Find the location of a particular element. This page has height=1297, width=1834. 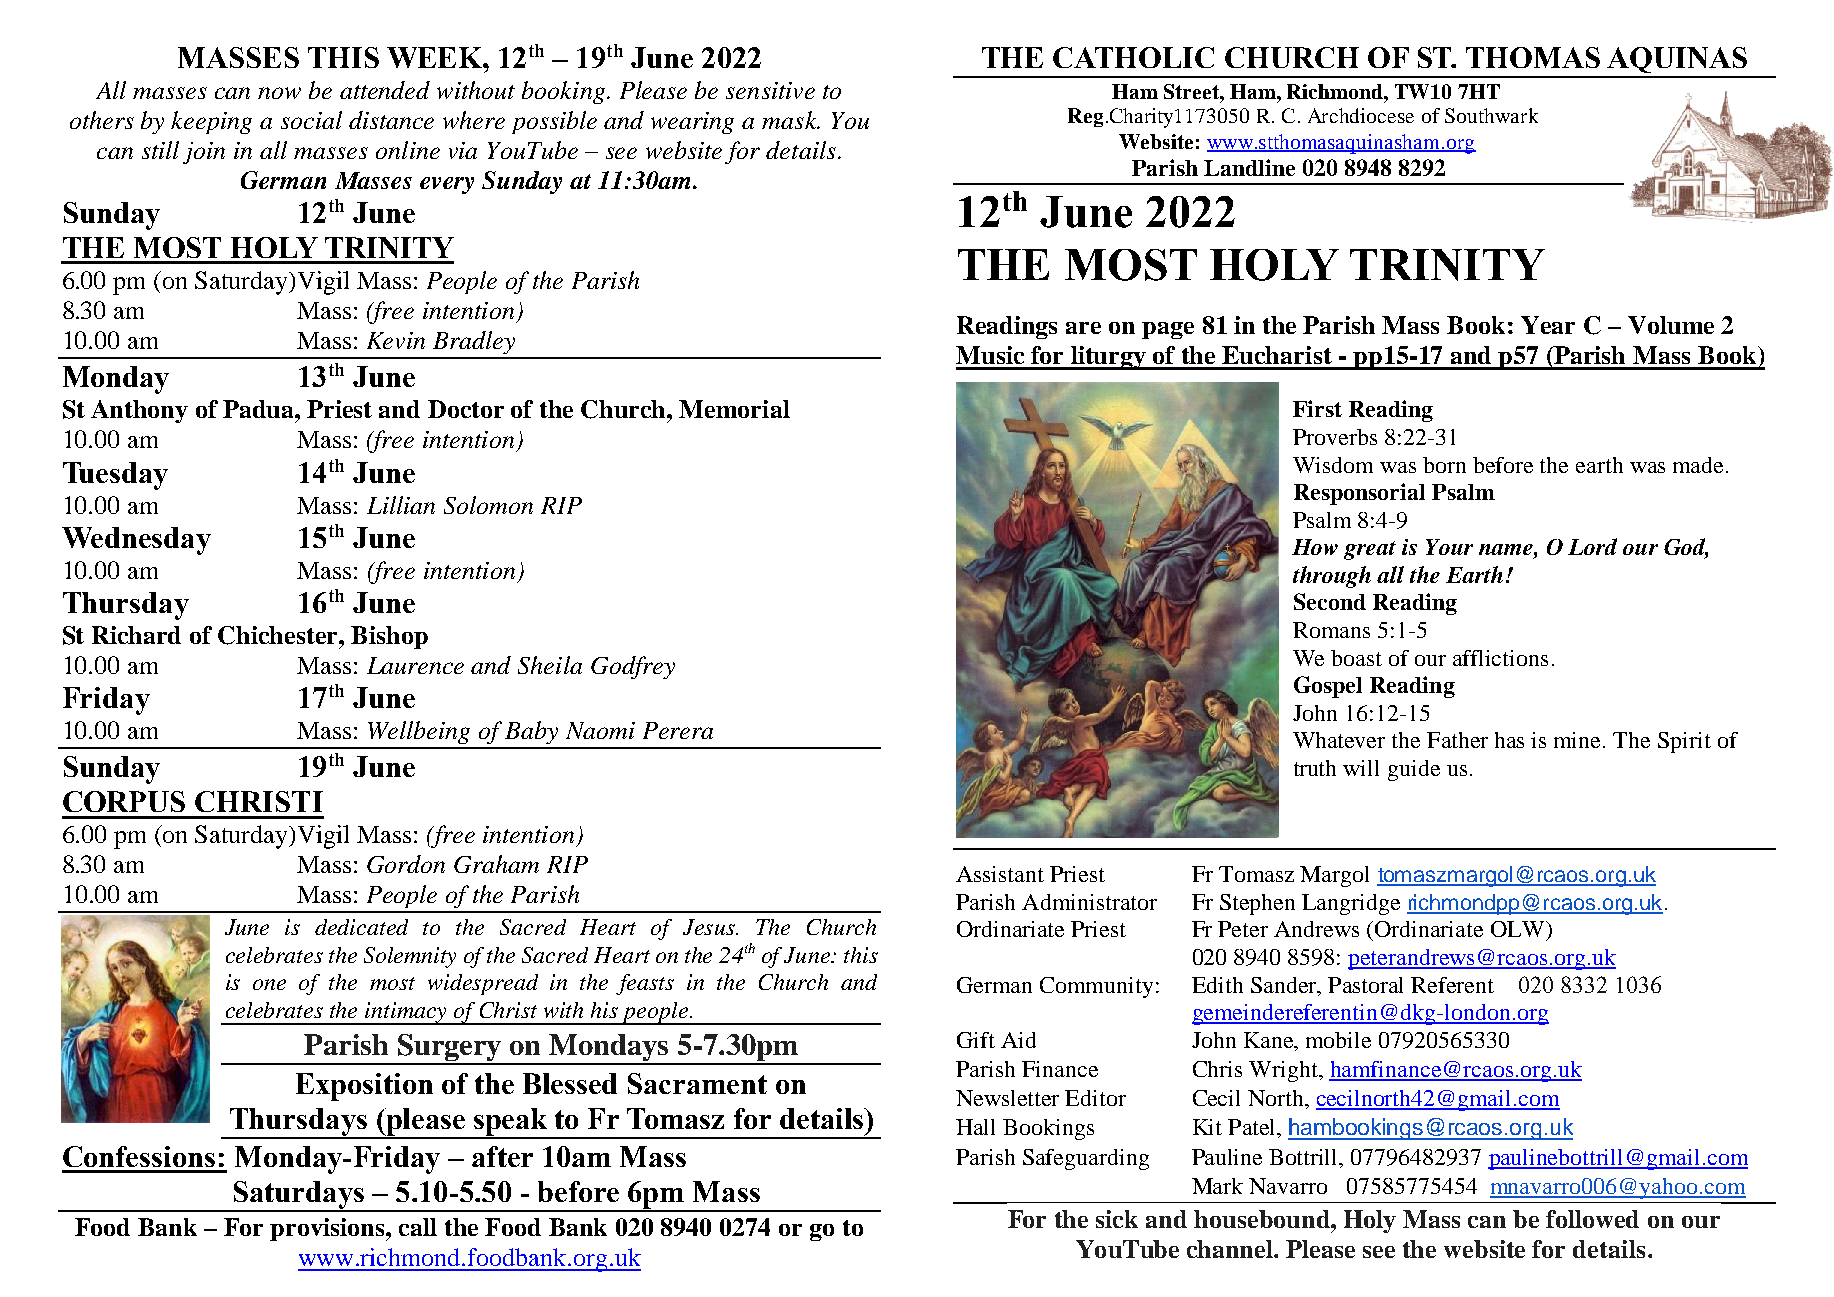

Gordon is located at coordinates (406, 864).
